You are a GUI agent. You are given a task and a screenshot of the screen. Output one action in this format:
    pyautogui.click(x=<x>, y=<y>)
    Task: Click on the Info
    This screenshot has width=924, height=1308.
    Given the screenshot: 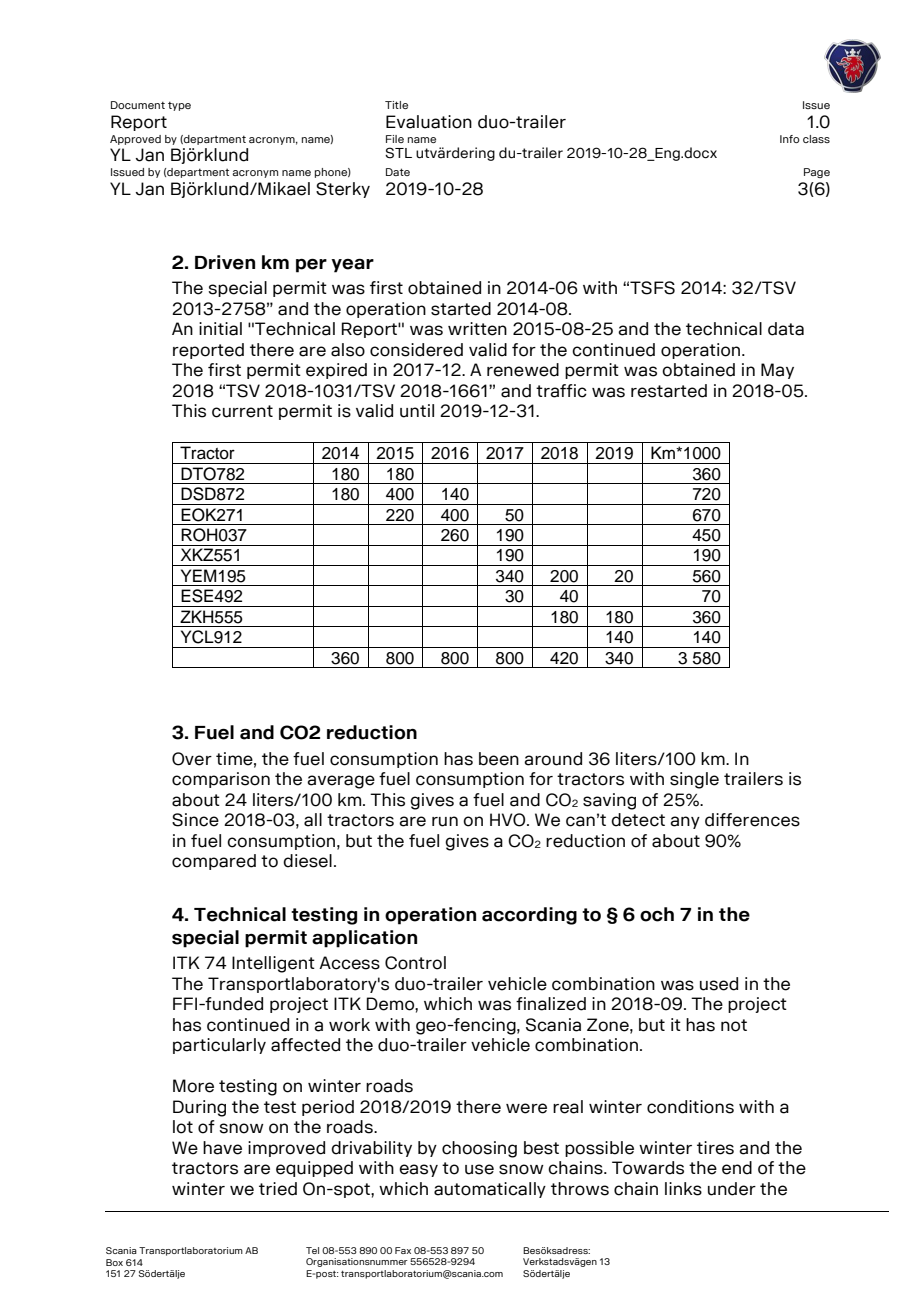 What is the action you would take?
    pyautogui.click(x=790, y=139)
